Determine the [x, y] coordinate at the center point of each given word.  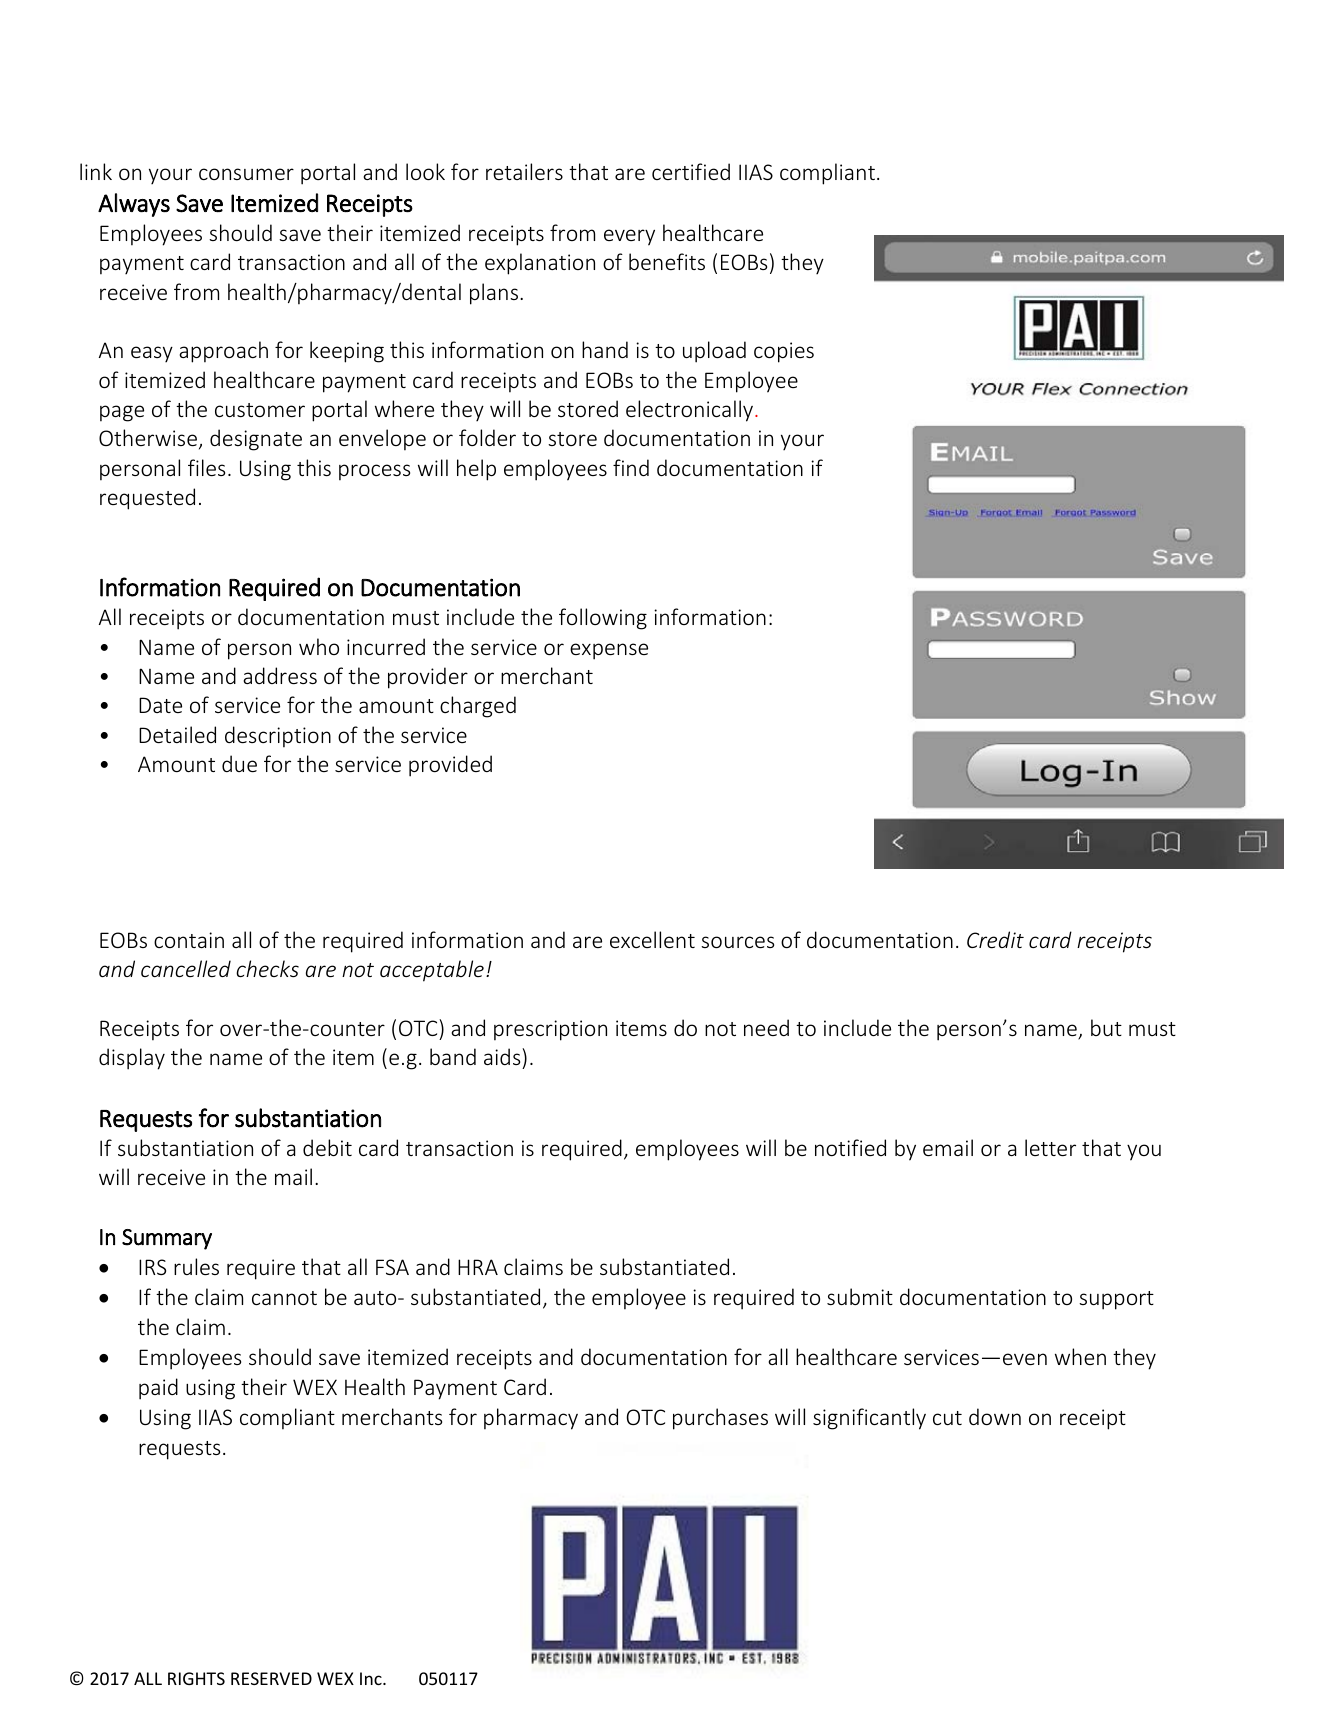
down [995, 1416]
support [1116, 1300]
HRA [478, 1267]
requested [147, 499]
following [603, 619]
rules [196, 1266]
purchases [720, 1419]
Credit [995, 939]
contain [189, 940]
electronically [691, 411]
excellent [652, 939]
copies [784, 352]
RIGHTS [196, 1678]
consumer [246, 174]
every [629, 237]
